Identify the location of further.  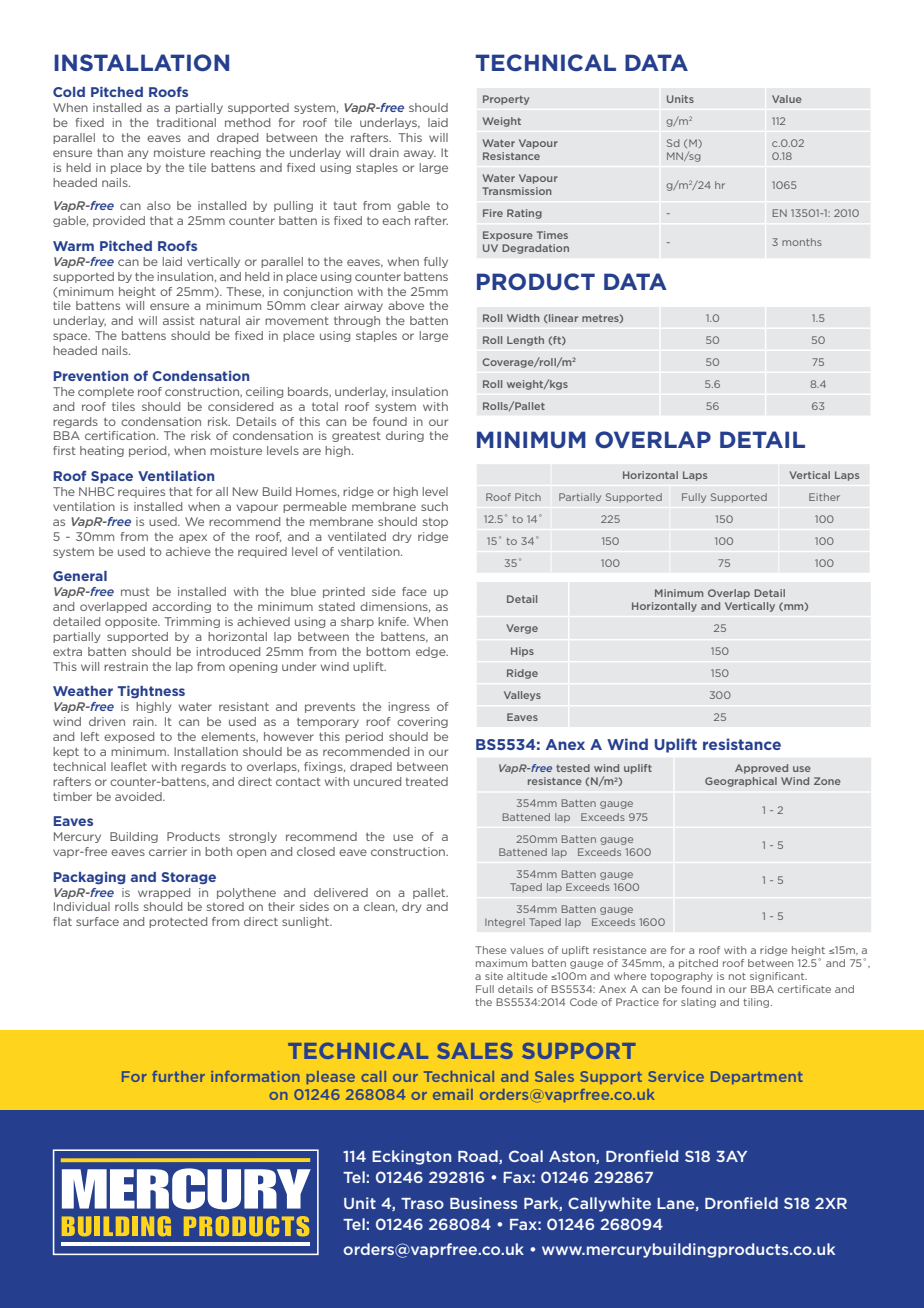
(178, 1076).
